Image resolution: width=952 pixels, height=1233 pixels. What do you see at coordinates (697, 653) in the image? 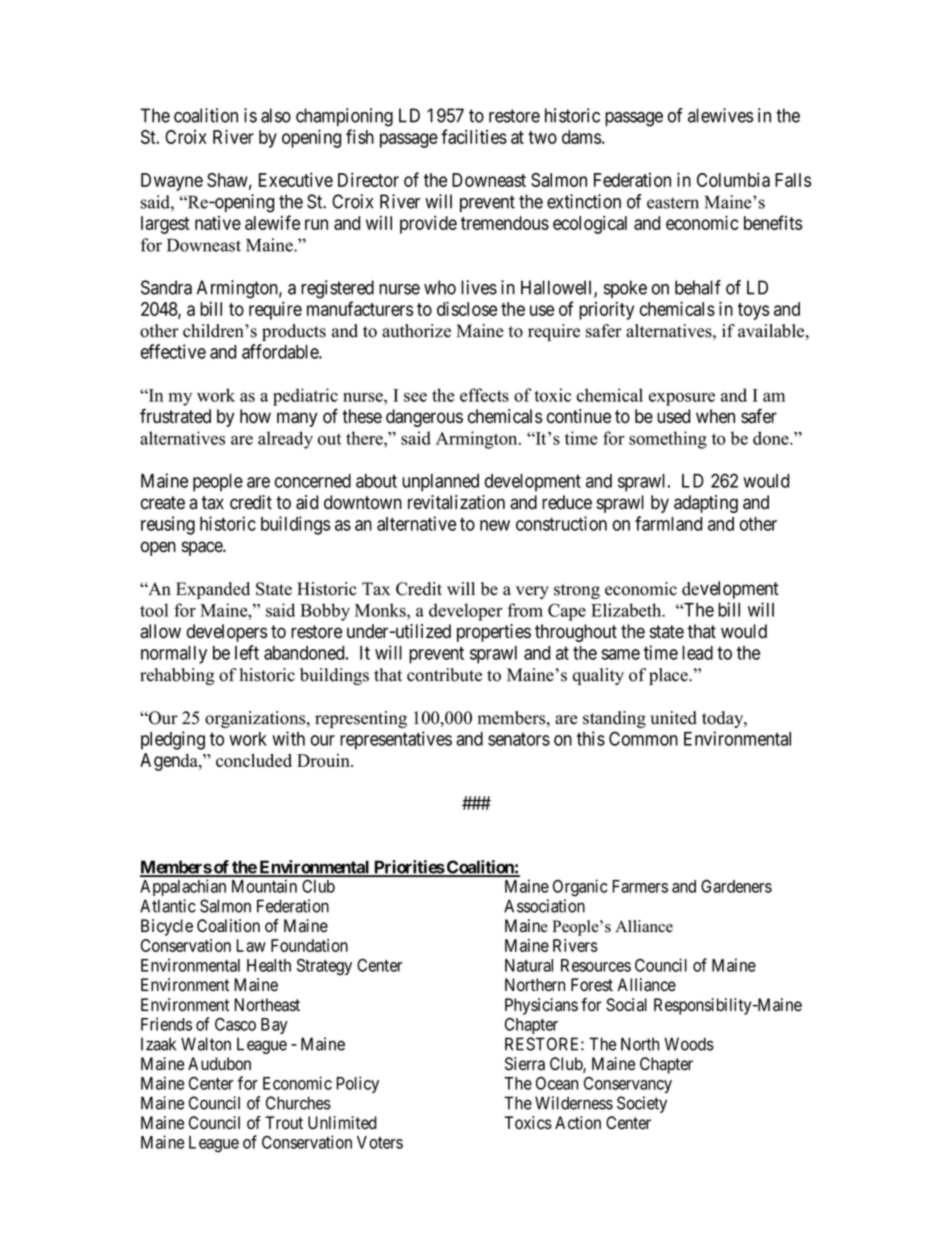
I see `lead` at bounding box center [697, 653].
